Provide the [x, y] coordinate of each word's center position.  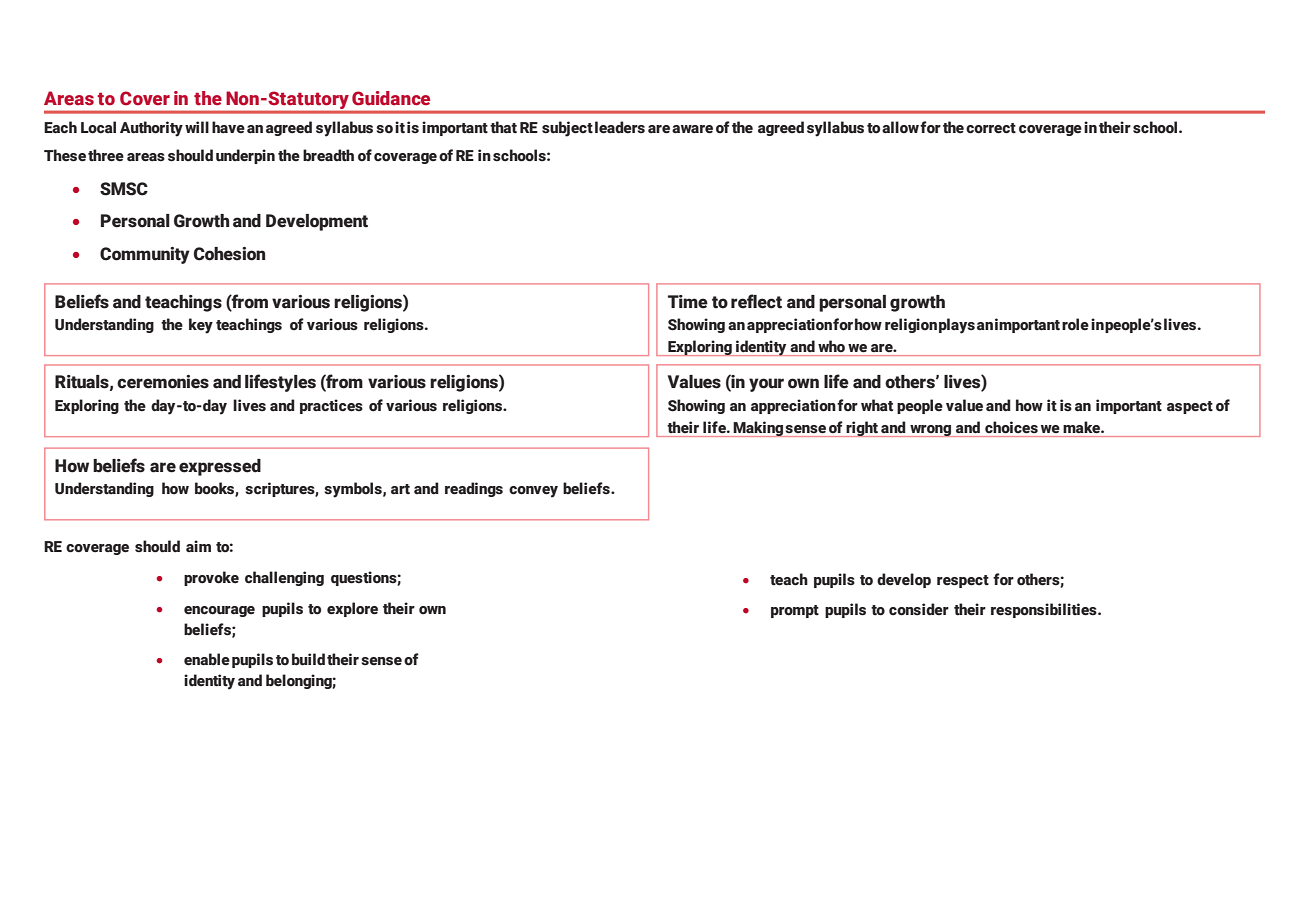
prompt [795, 611]
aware [692, 129]
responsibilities [1045, 610]
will [197, 127]
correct [991, 128]
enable [207, 659]
